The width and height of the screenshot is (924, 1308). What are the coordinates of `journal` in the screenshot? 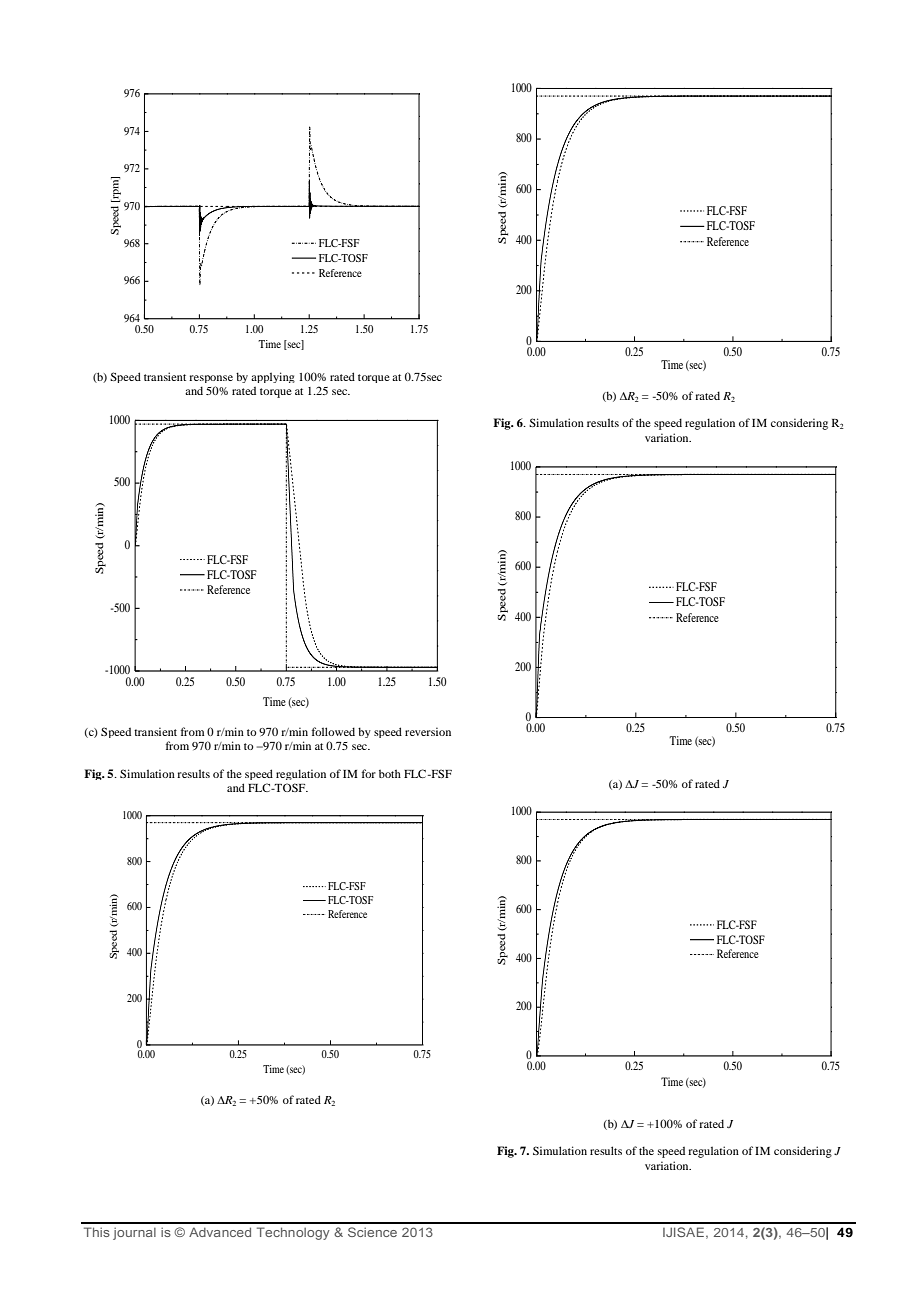 It's located at (134, 1234).
